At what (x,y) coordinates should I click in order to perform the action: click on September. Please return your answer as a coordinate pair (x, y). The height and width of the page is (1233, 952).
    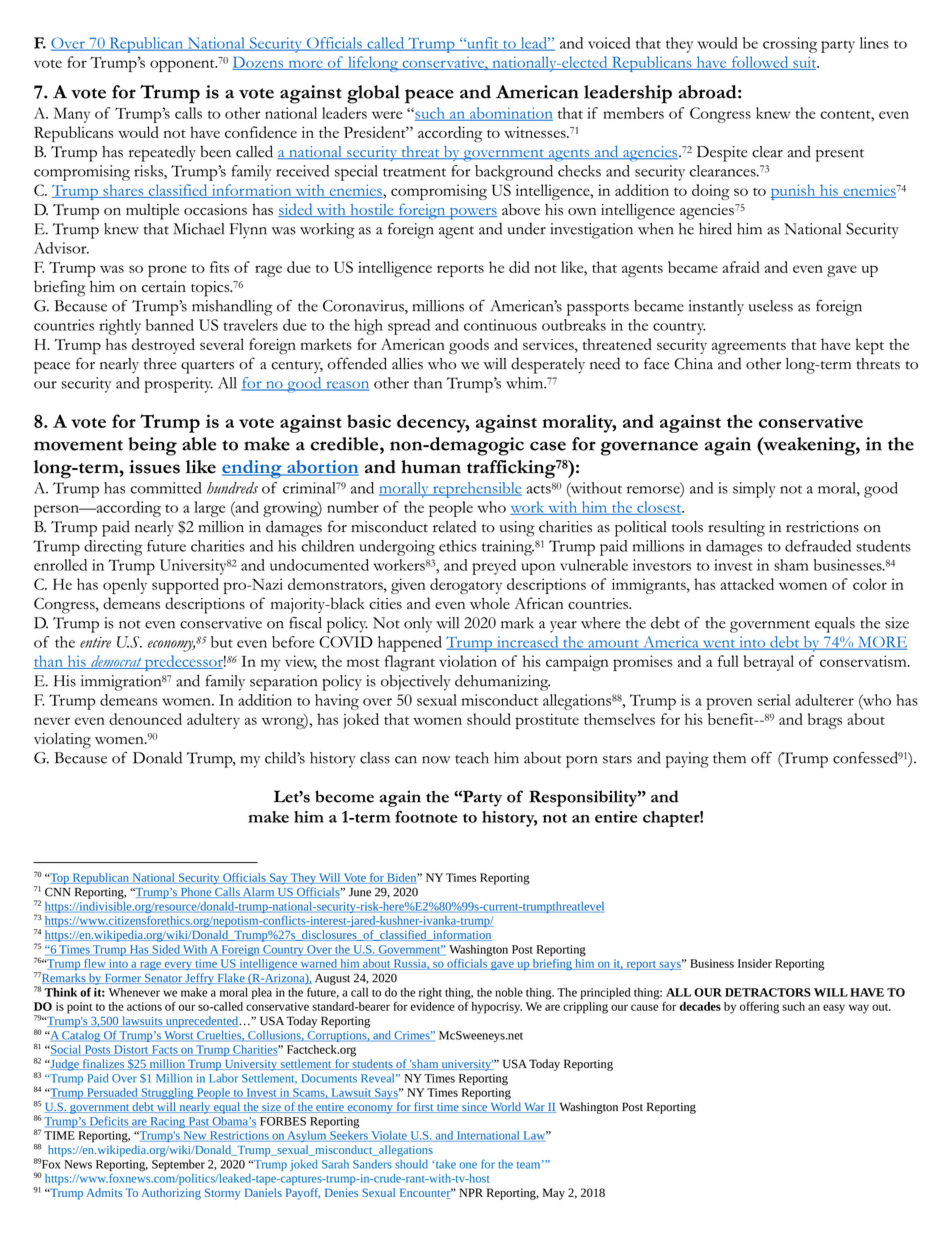
    Looking at the image, I should click on (178, 1165).
